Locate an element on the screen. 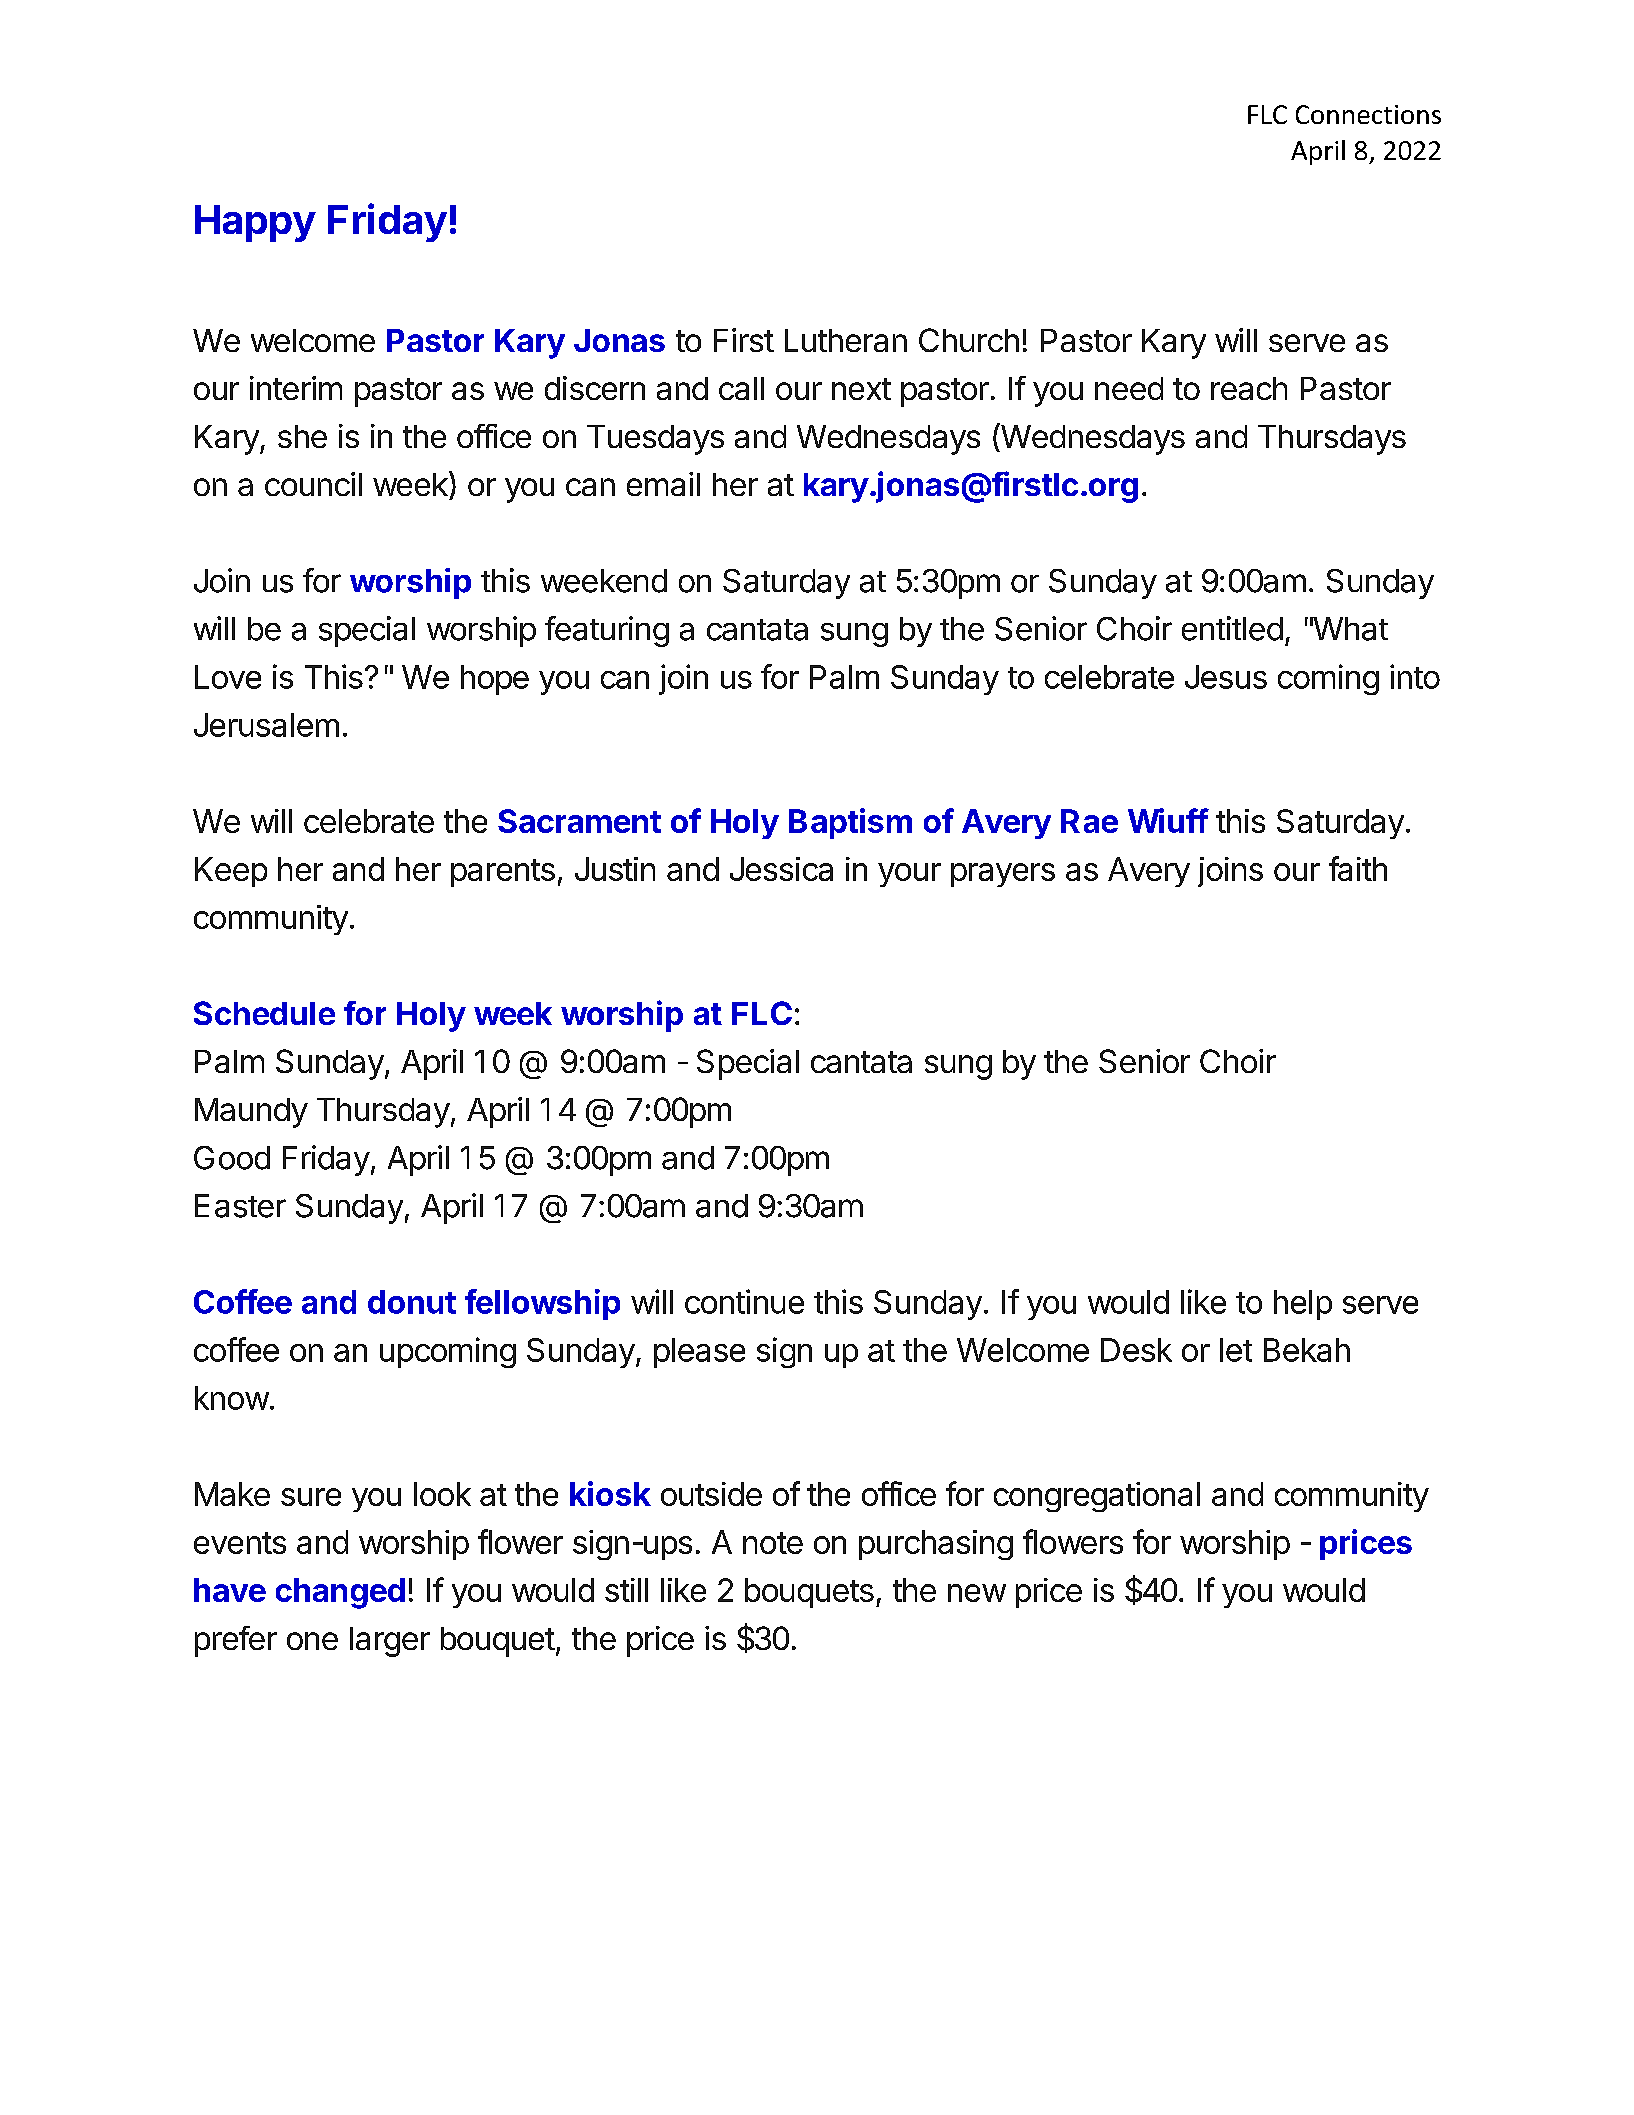 This screenshot has height=2115, width=1634. changed is located at coordinates (340, 1593).
